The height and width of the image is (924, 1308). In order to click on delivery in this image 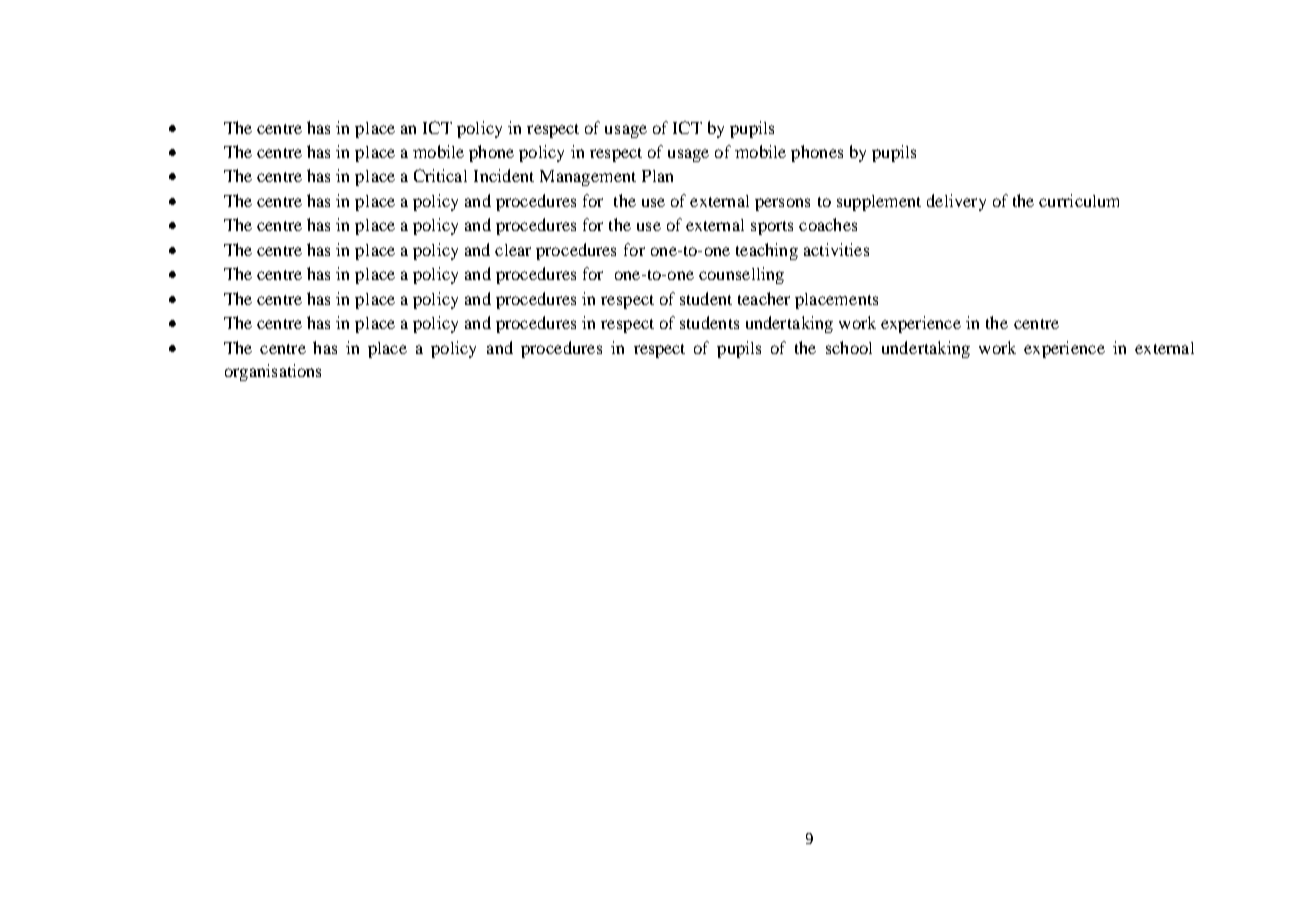, I will do `click(956, 202)`.
